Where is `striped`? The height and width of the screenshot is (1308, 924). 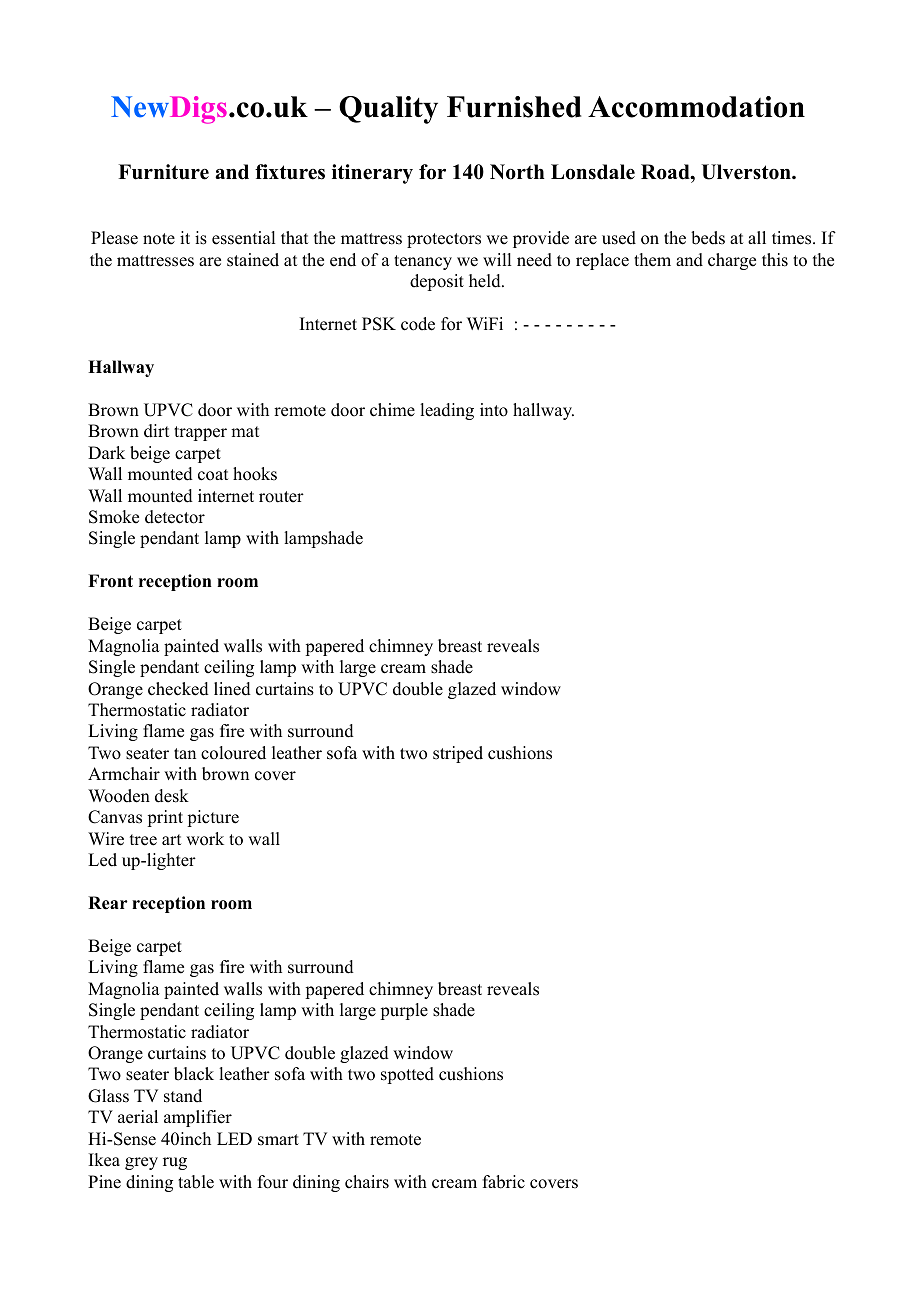
striped is located at coordinates (458, 754).
